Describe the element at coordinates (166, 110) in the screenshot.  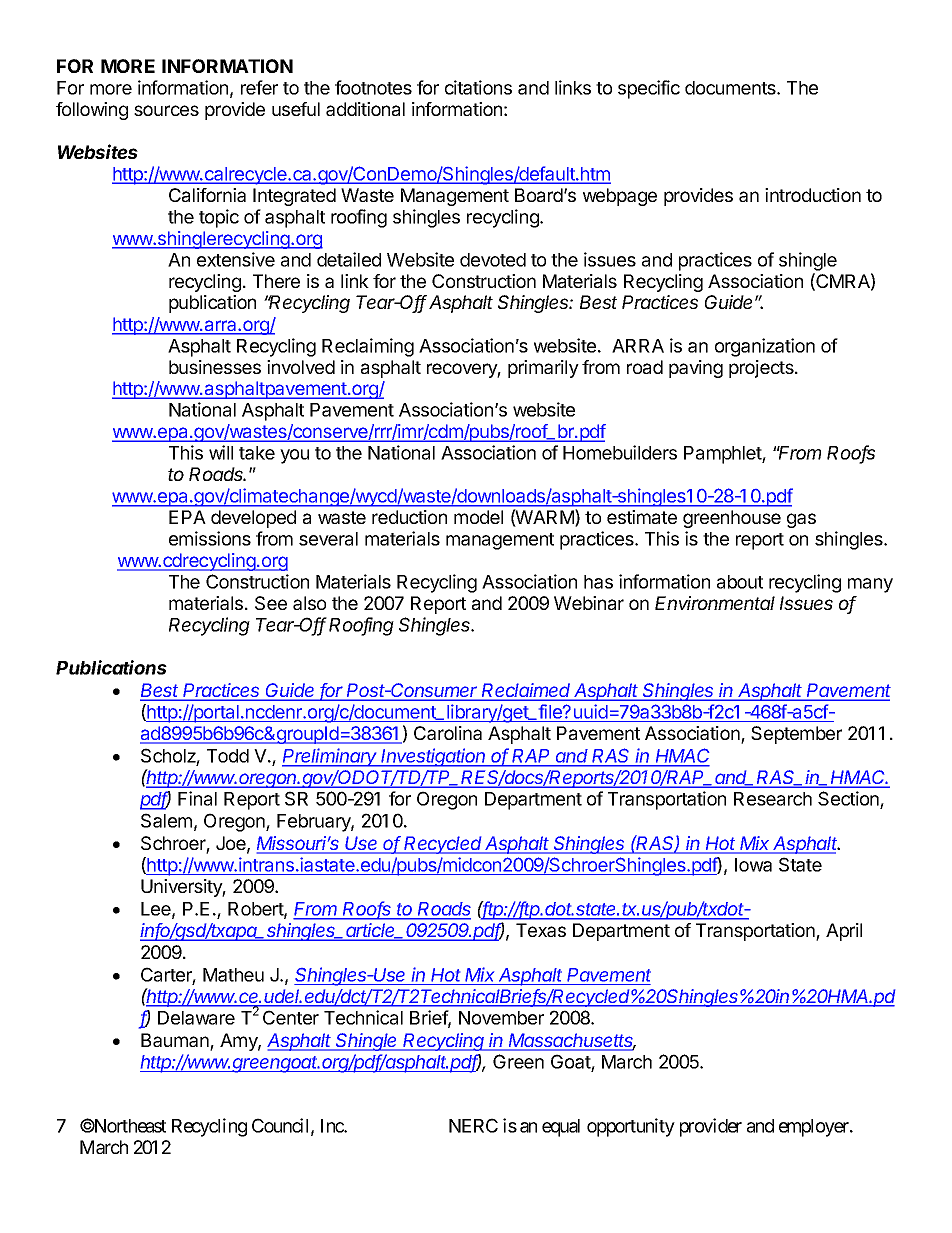
I see `sources` at that location.
